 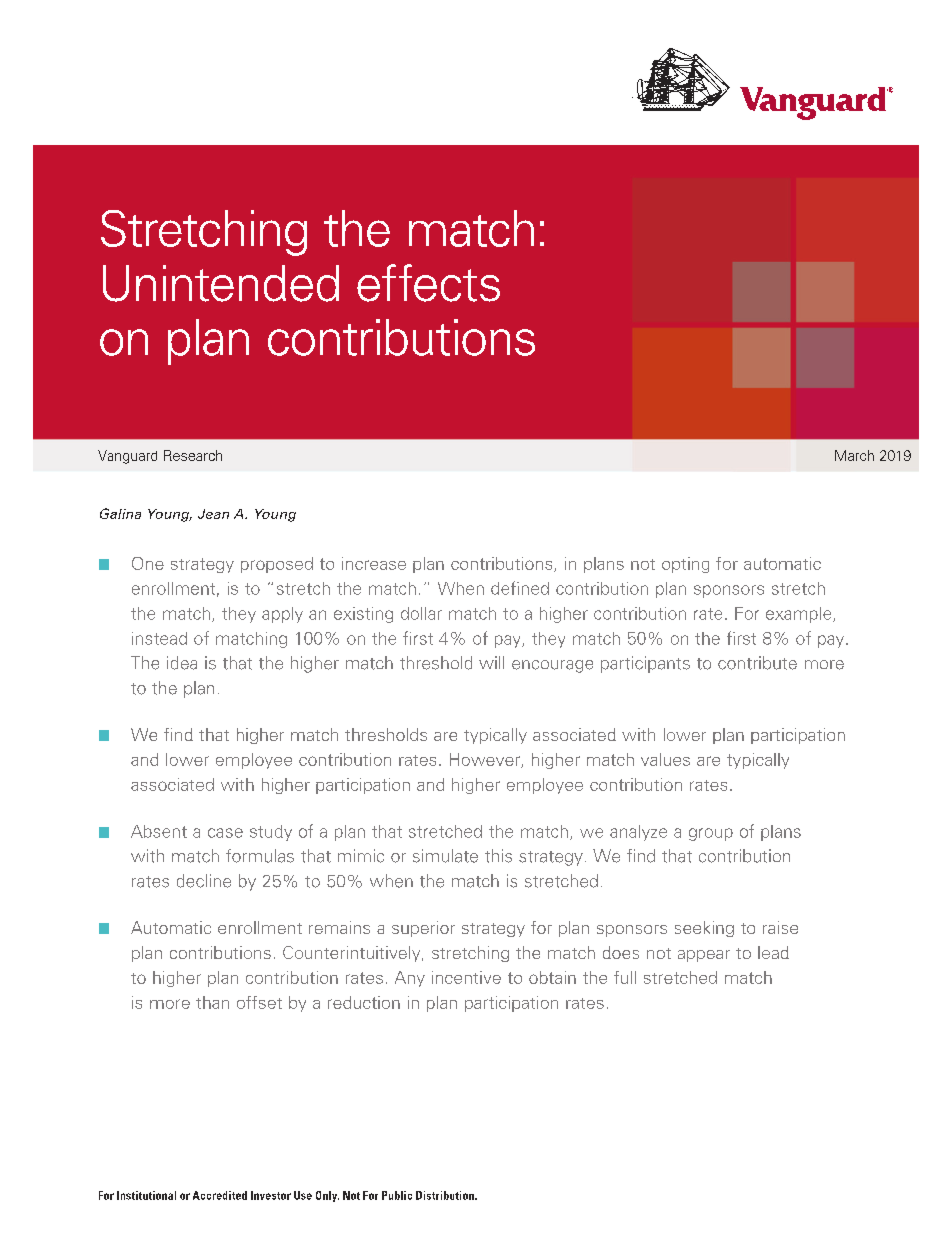 I want to click on full, so click(x=625, y=977).
